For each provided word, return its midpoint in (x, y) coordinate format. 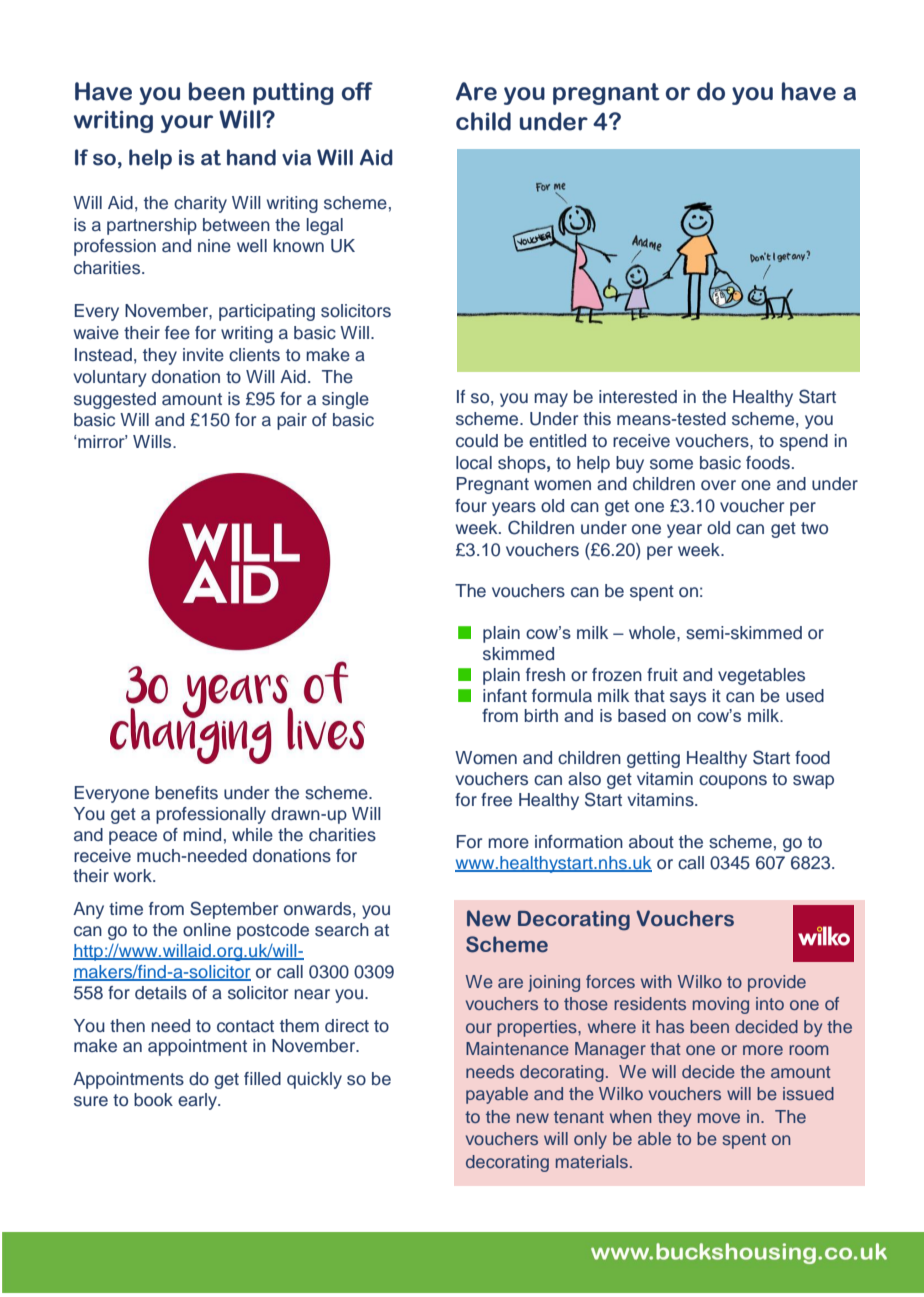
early (198, 1101)
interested (638, 397)
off (357, 91)
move (719, 1118)
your (187, 124)
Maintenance (517, 1048)
